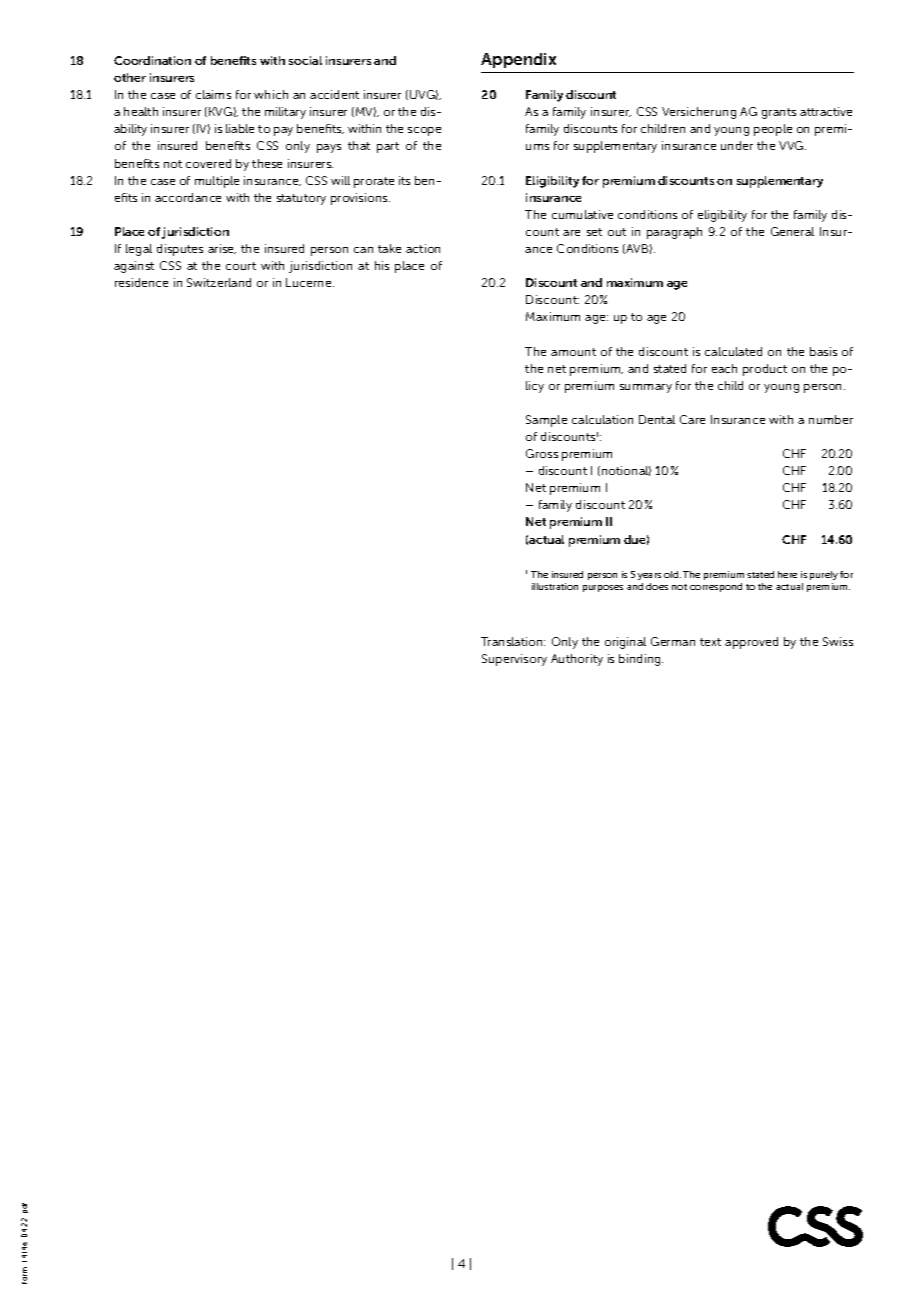  What do you see at coordinates (513, 641) in the image?
I see `Translation` at bounding box center [513, 641].
